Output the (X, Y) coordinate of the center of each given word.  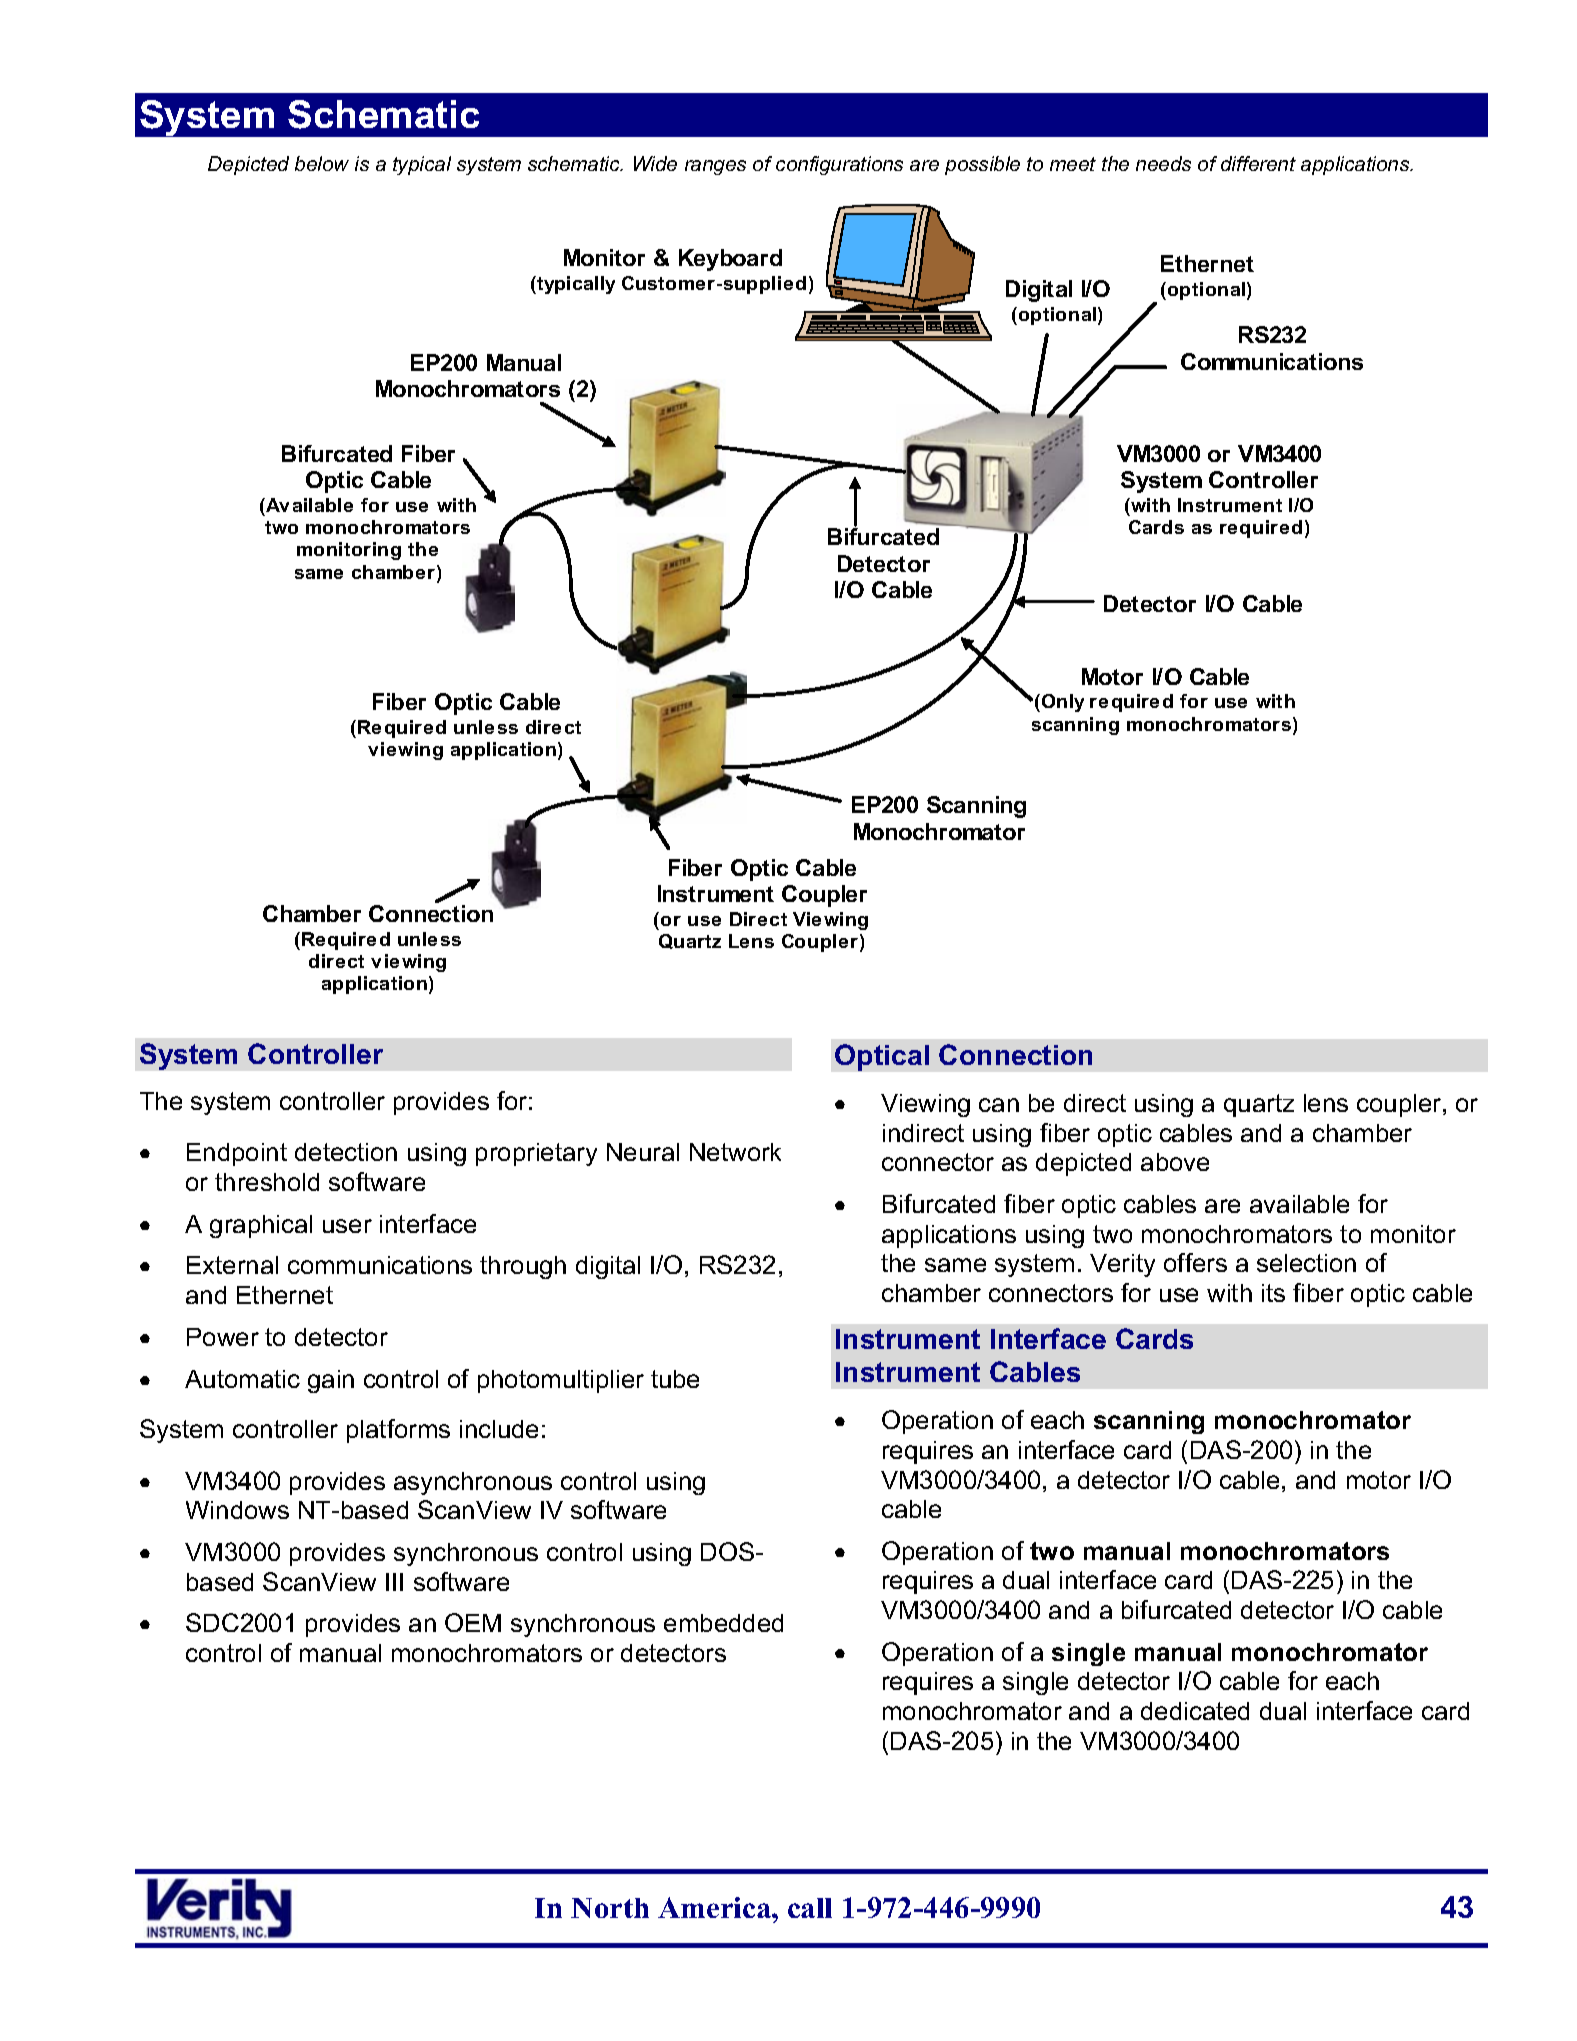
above (1175, 1162)
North (610, 1908)
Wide (655, 163)
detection (346, 1152)
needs (1163, 163)
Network (735, 1152)
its (1273, 1293)
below (322, 163)
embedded (723, 1623)
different (1258, 163)
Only (1061, 703)
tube (675, 1379)
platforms (398, 1431)
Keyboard (730, 260)
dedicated (1195, 1711)
